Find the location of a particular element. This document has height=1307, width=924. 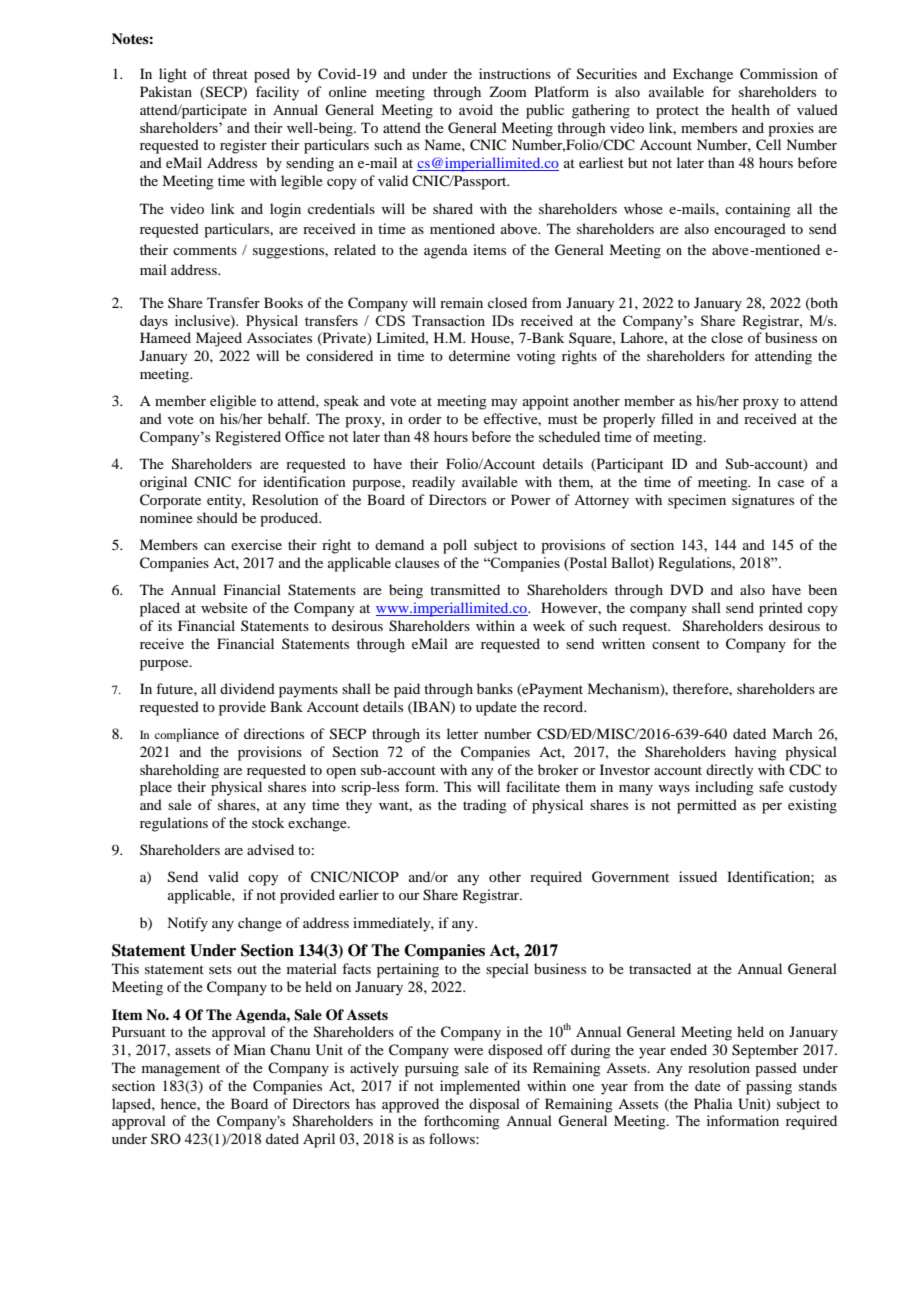

management is located at coordinates (181, 1070).
